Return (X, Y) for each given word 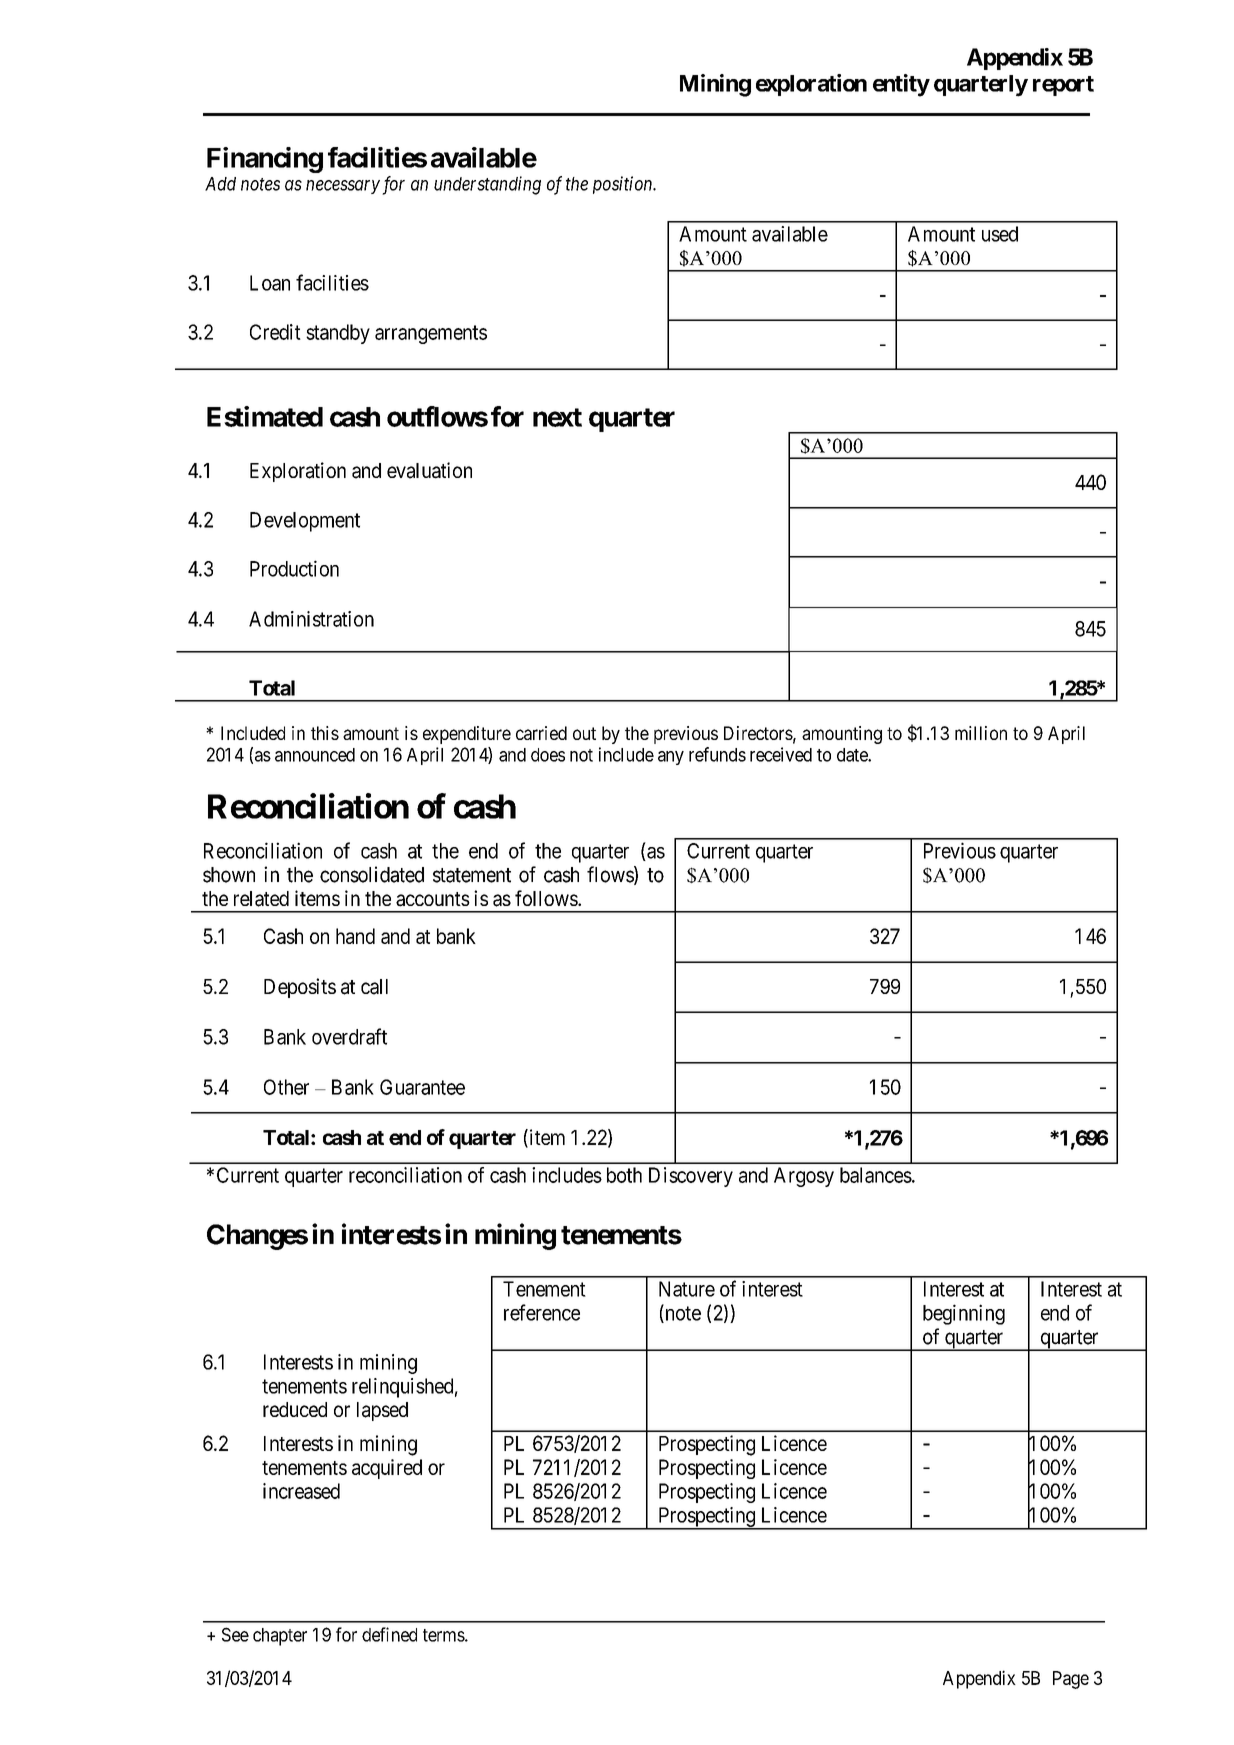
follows (547, 898)
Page (1071, 1680)
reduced (295, 1409)
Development (305, 522)
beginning (964, 1314)
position (624, 185)
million (981, 733)
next (557, 417)
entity (901, 85)
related (261, 899)
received (781, 754)
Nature (687, 1289)
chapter (280, 1637)
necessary (343, 187)
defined (389, 1634)
